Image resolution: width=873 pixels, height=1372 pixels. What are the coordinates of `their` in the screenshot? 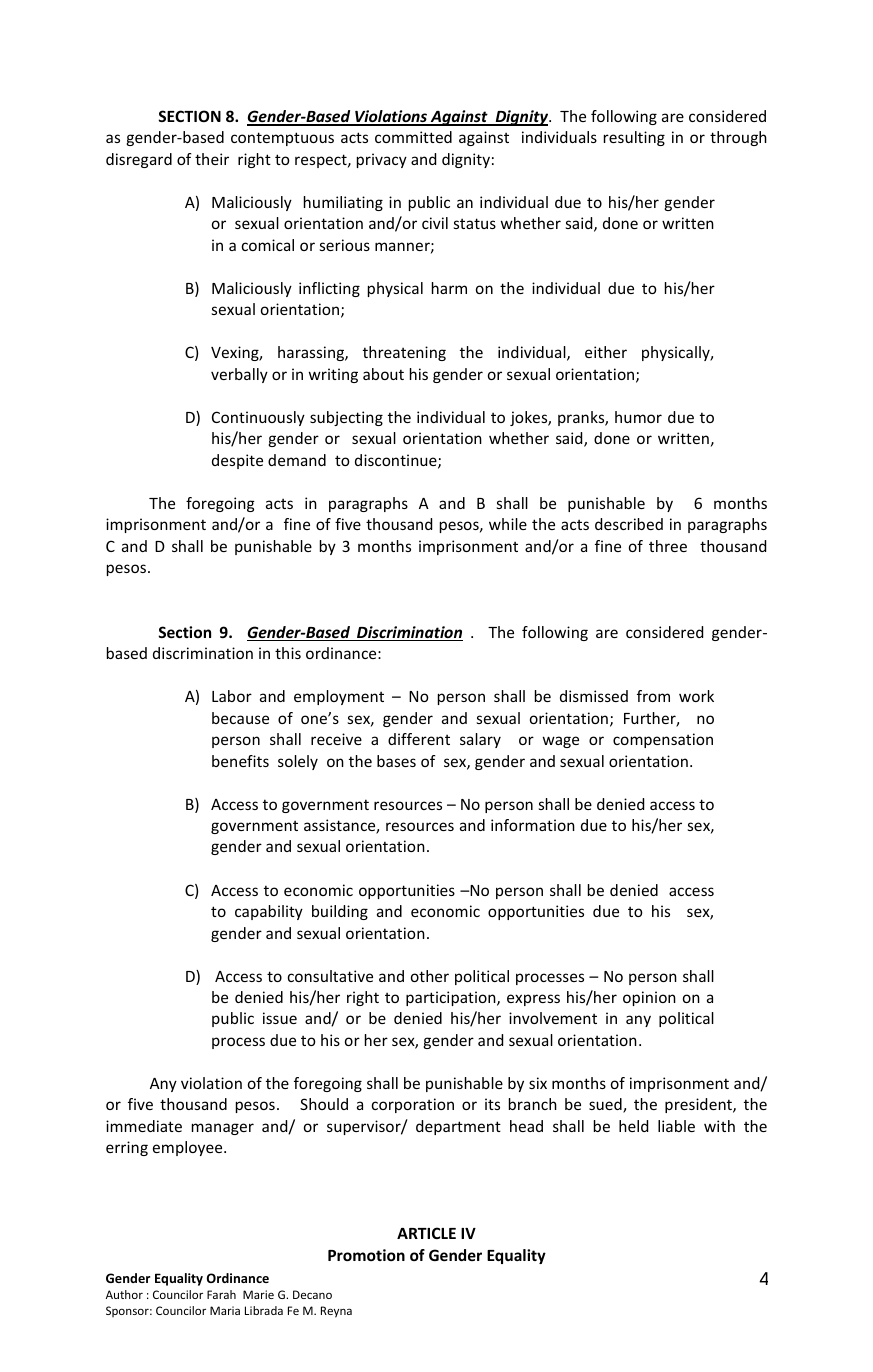 It's located at (212, 159).
